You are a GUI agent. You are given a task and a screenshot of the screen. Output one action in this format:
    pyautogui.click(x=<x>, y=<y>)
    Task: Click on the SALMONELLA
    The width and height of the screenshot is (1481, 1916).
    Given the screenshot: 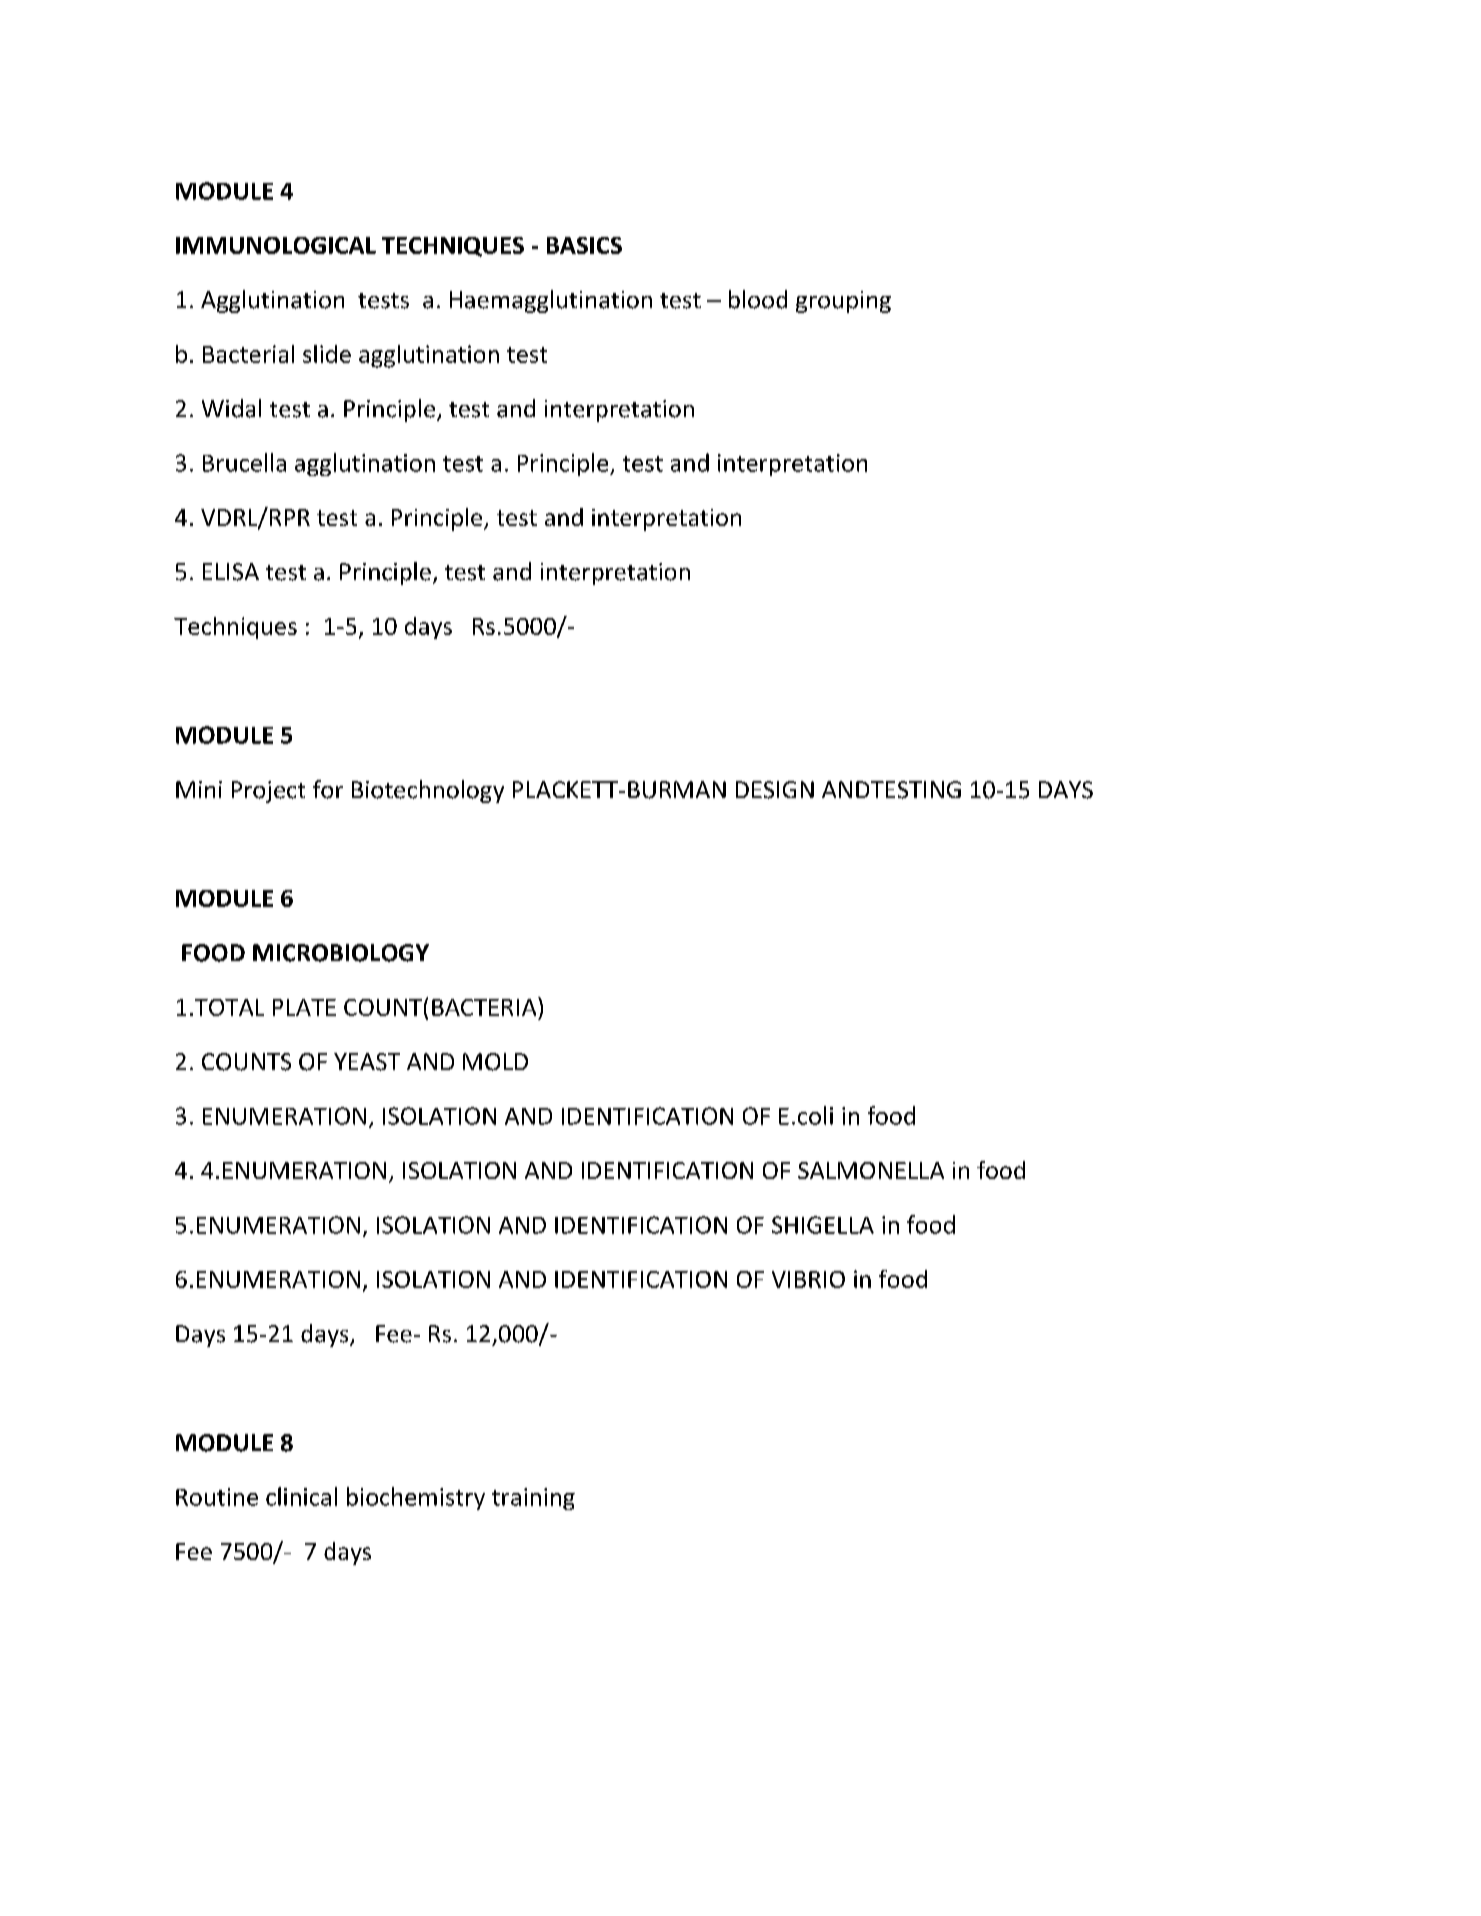 What is the action you would take?
    pyautogui.click(x=871, y=1170)
